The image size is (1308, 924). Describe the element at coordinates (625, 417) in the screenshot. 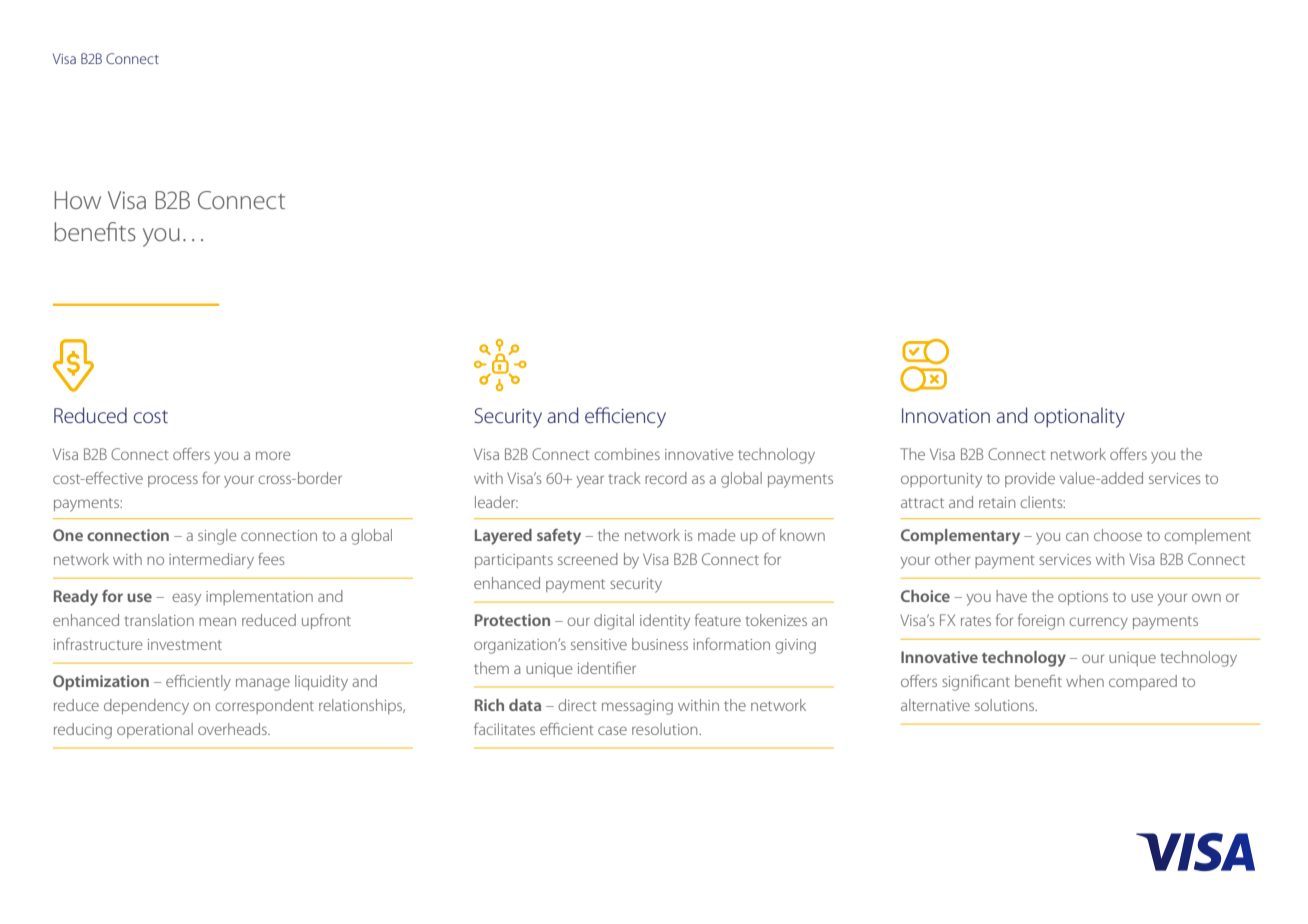

I see `efficiency` at that location.
